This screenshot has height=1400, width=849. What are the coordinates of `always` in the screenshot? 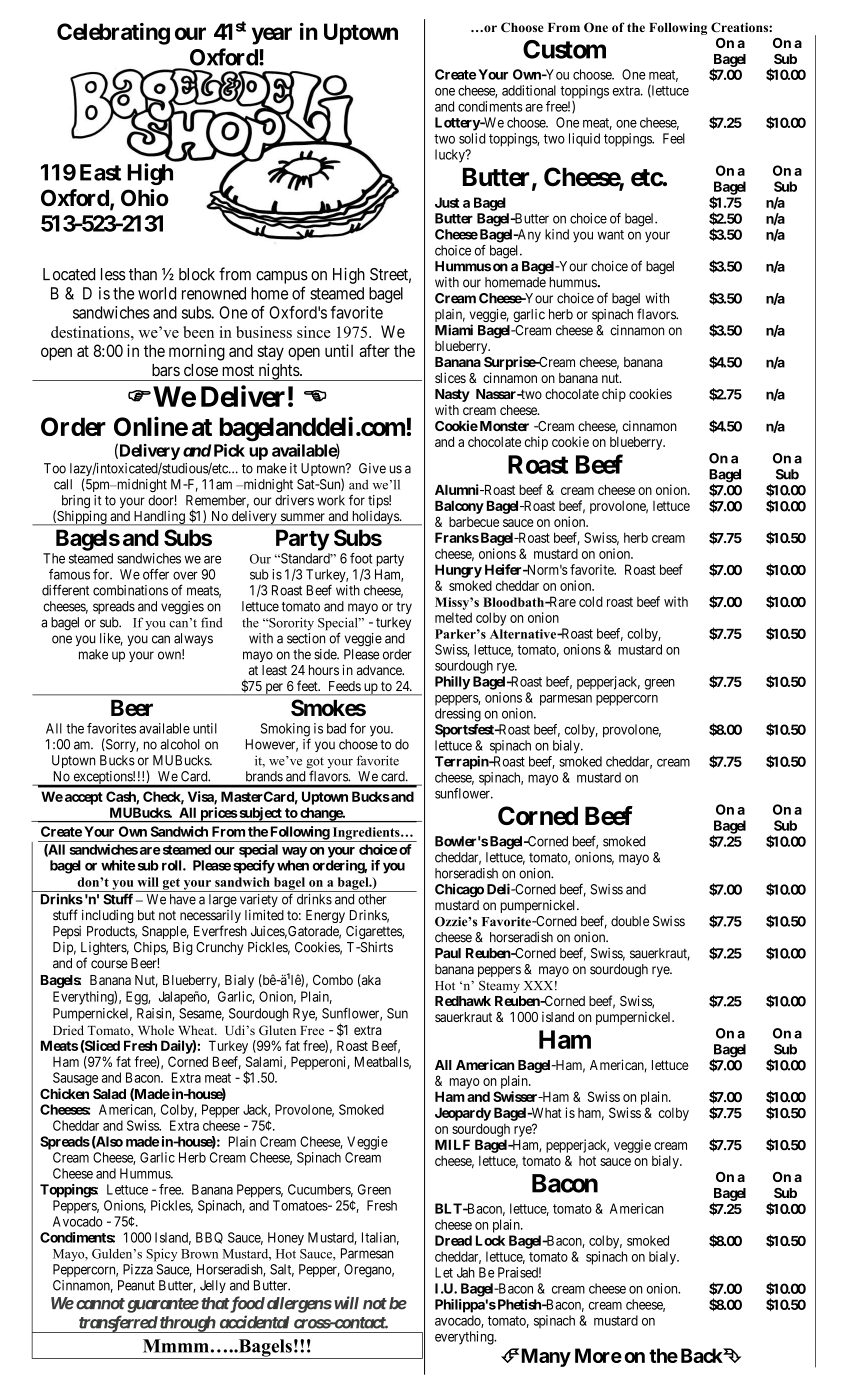 It's located at (193, 639).
